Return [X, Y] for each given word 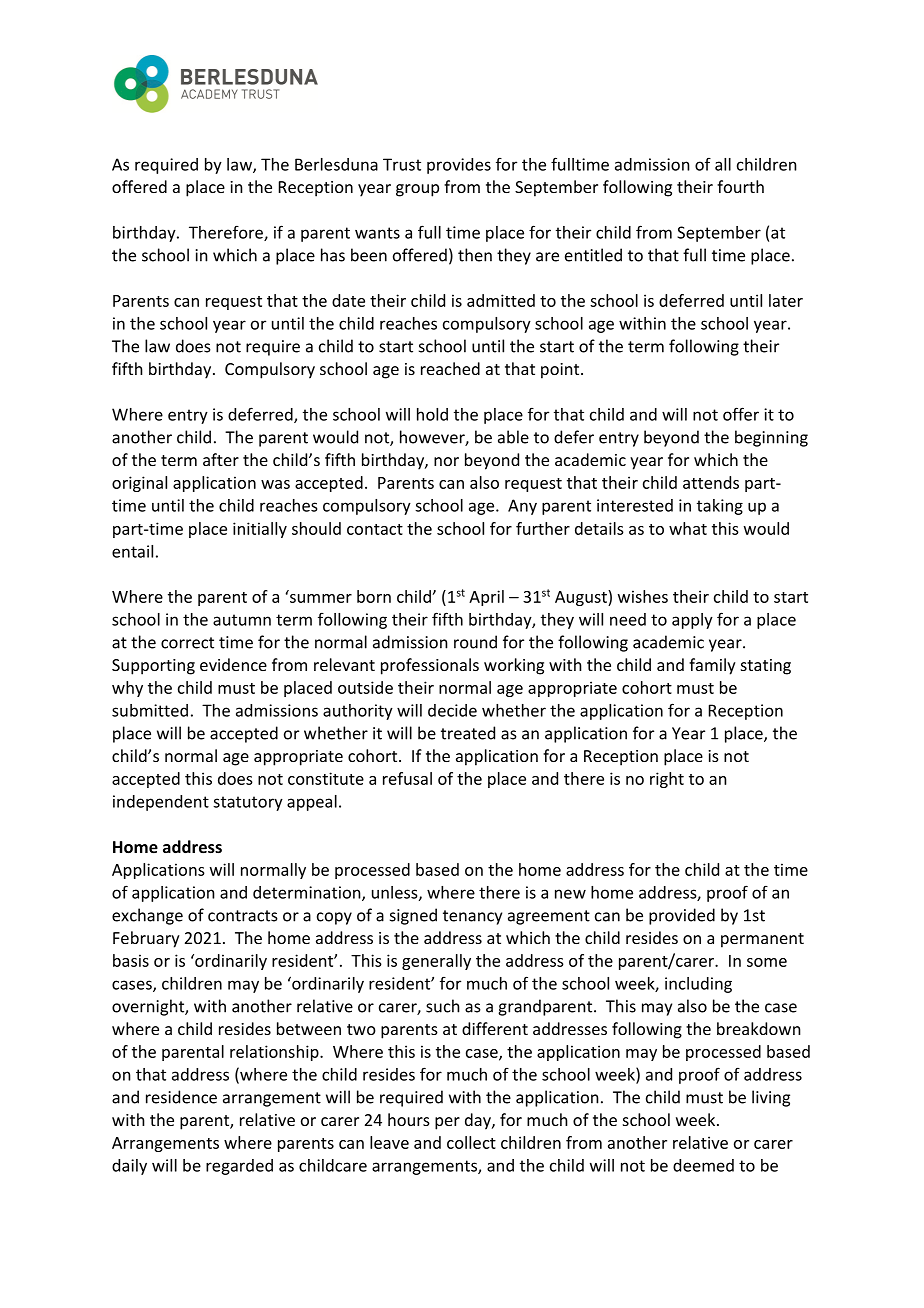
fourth [740, 186]
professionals [430, 666]
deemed [703, 1165]
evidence [233, 664]
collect [471, 1142]
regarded [239, 1167]
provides [459, 166]
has [333, 255]
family [712, 666]
